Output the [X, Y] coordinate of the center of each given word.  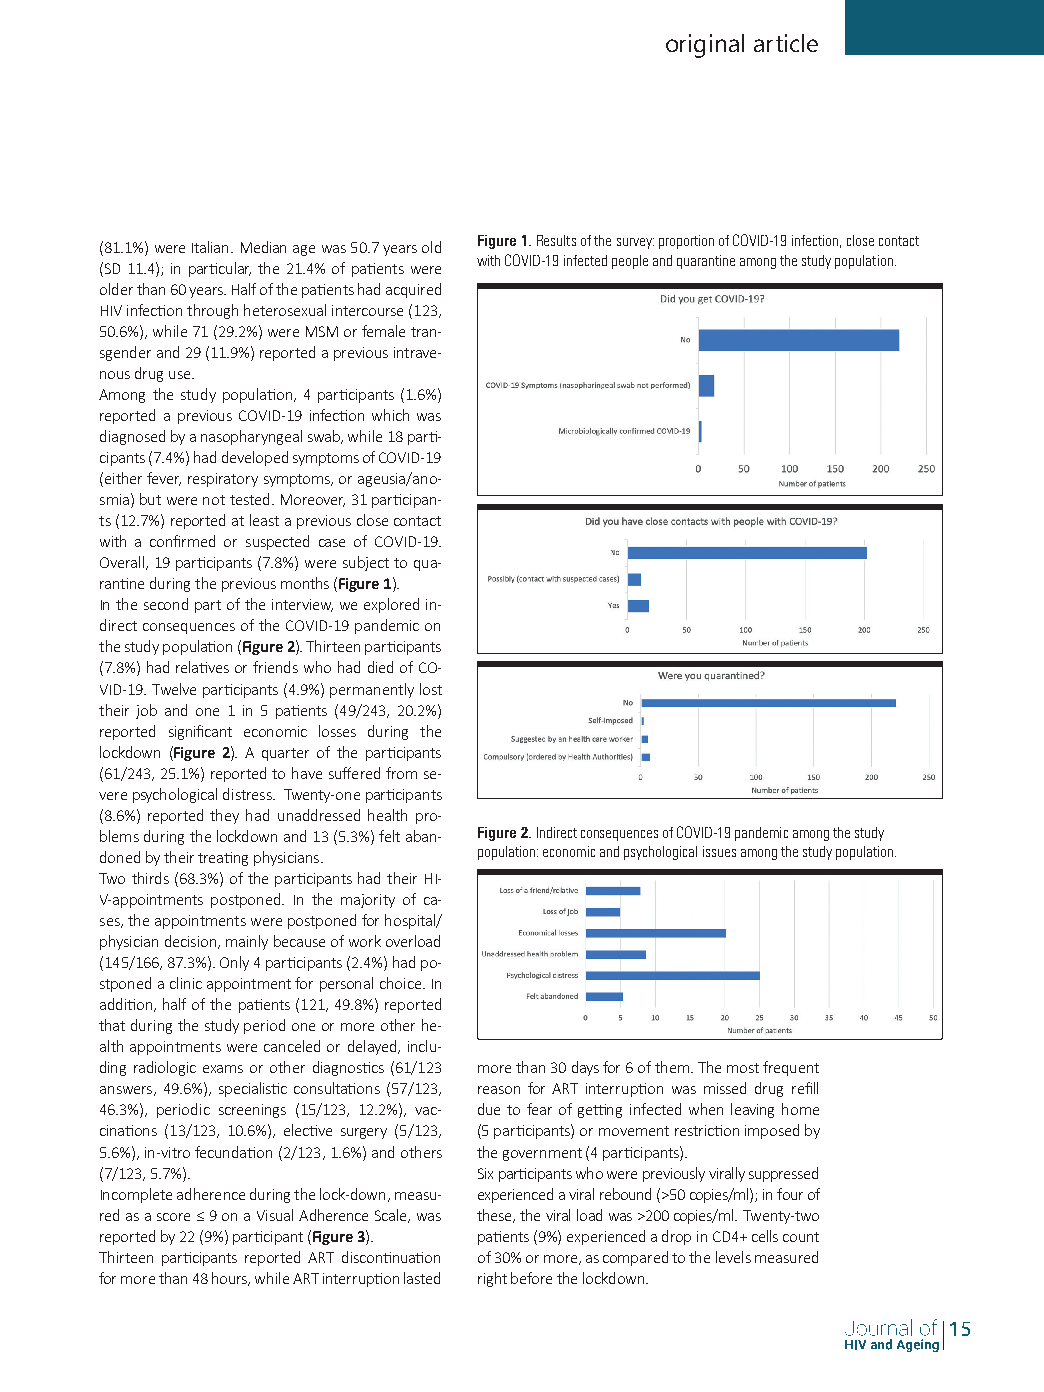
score [173, 1217]
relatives [202, 667]
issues [719, 851]
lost [431, 689]
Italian [212, 247]
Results [556, 240]
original [705, 46]
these [495, 1216]
